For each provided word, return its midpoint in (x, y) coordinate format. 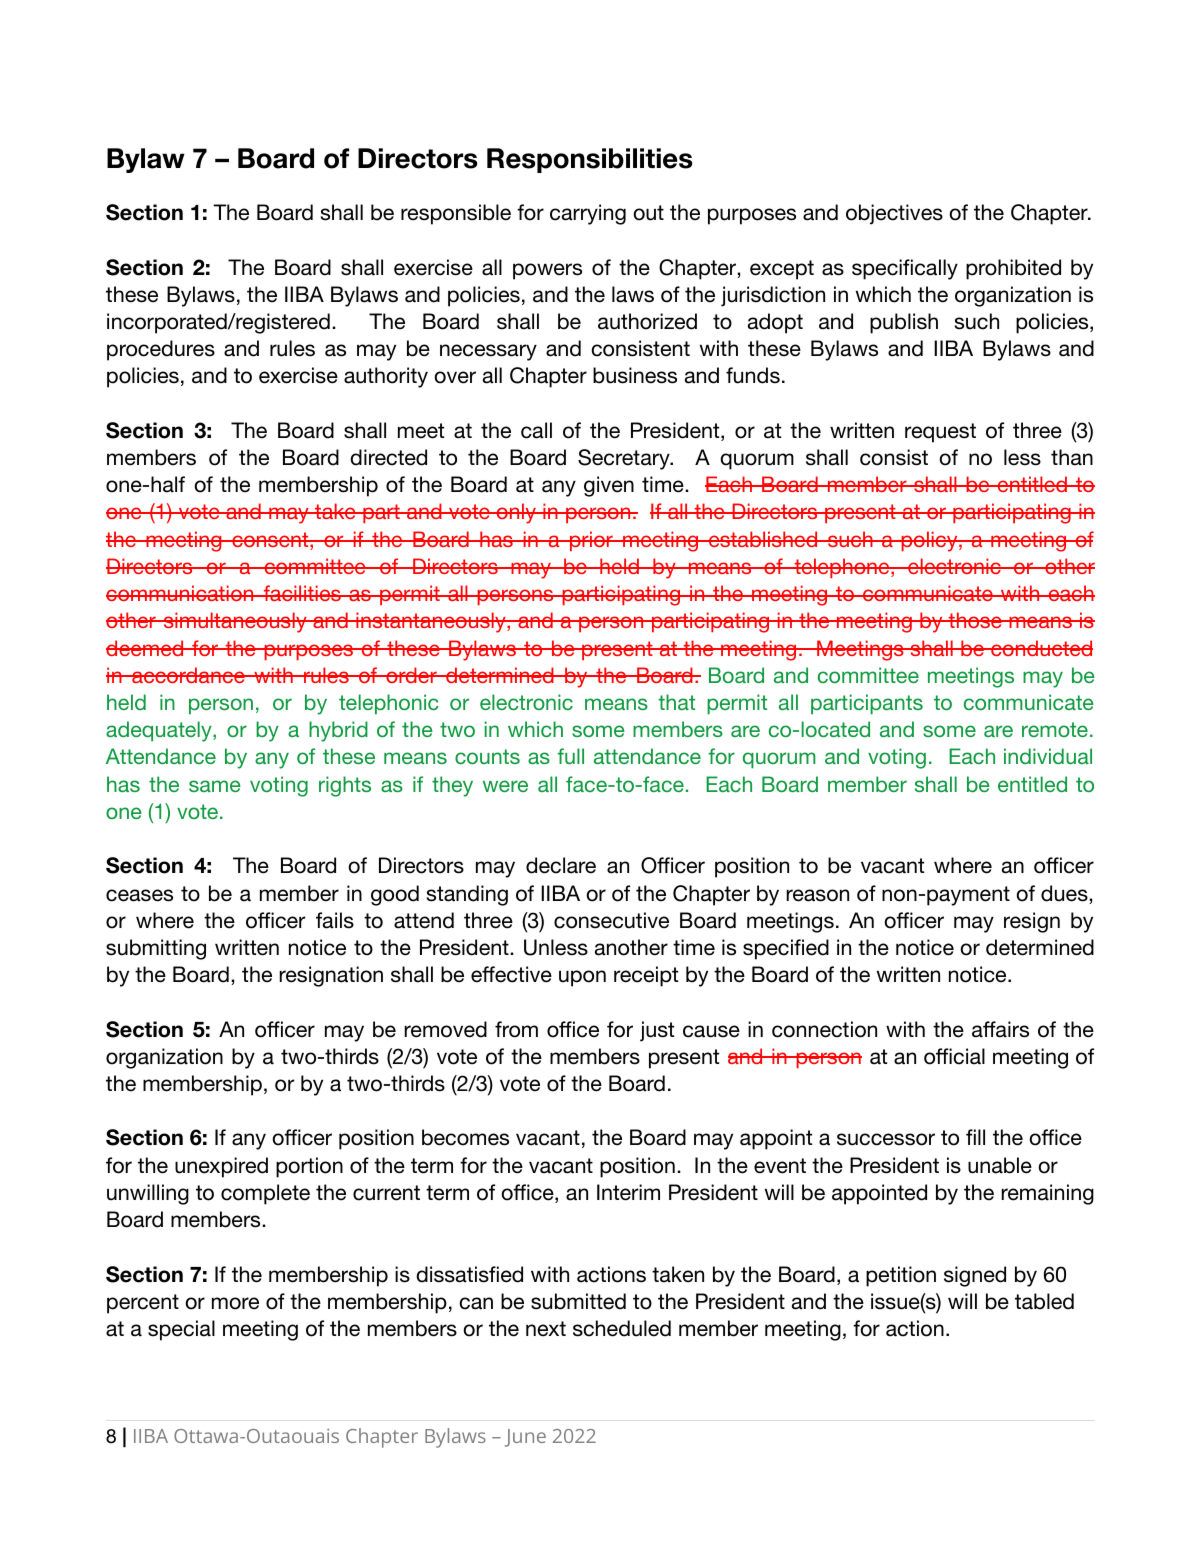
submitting (156, 949)
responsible (456, 214)
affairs (1000, 1029)
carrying (588, 214)
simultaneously (235, 622)
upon (582, 978)
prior (591, 541)
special (181, 1330)
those (975, 620)
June (525, 1438)
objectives (894, 214)
